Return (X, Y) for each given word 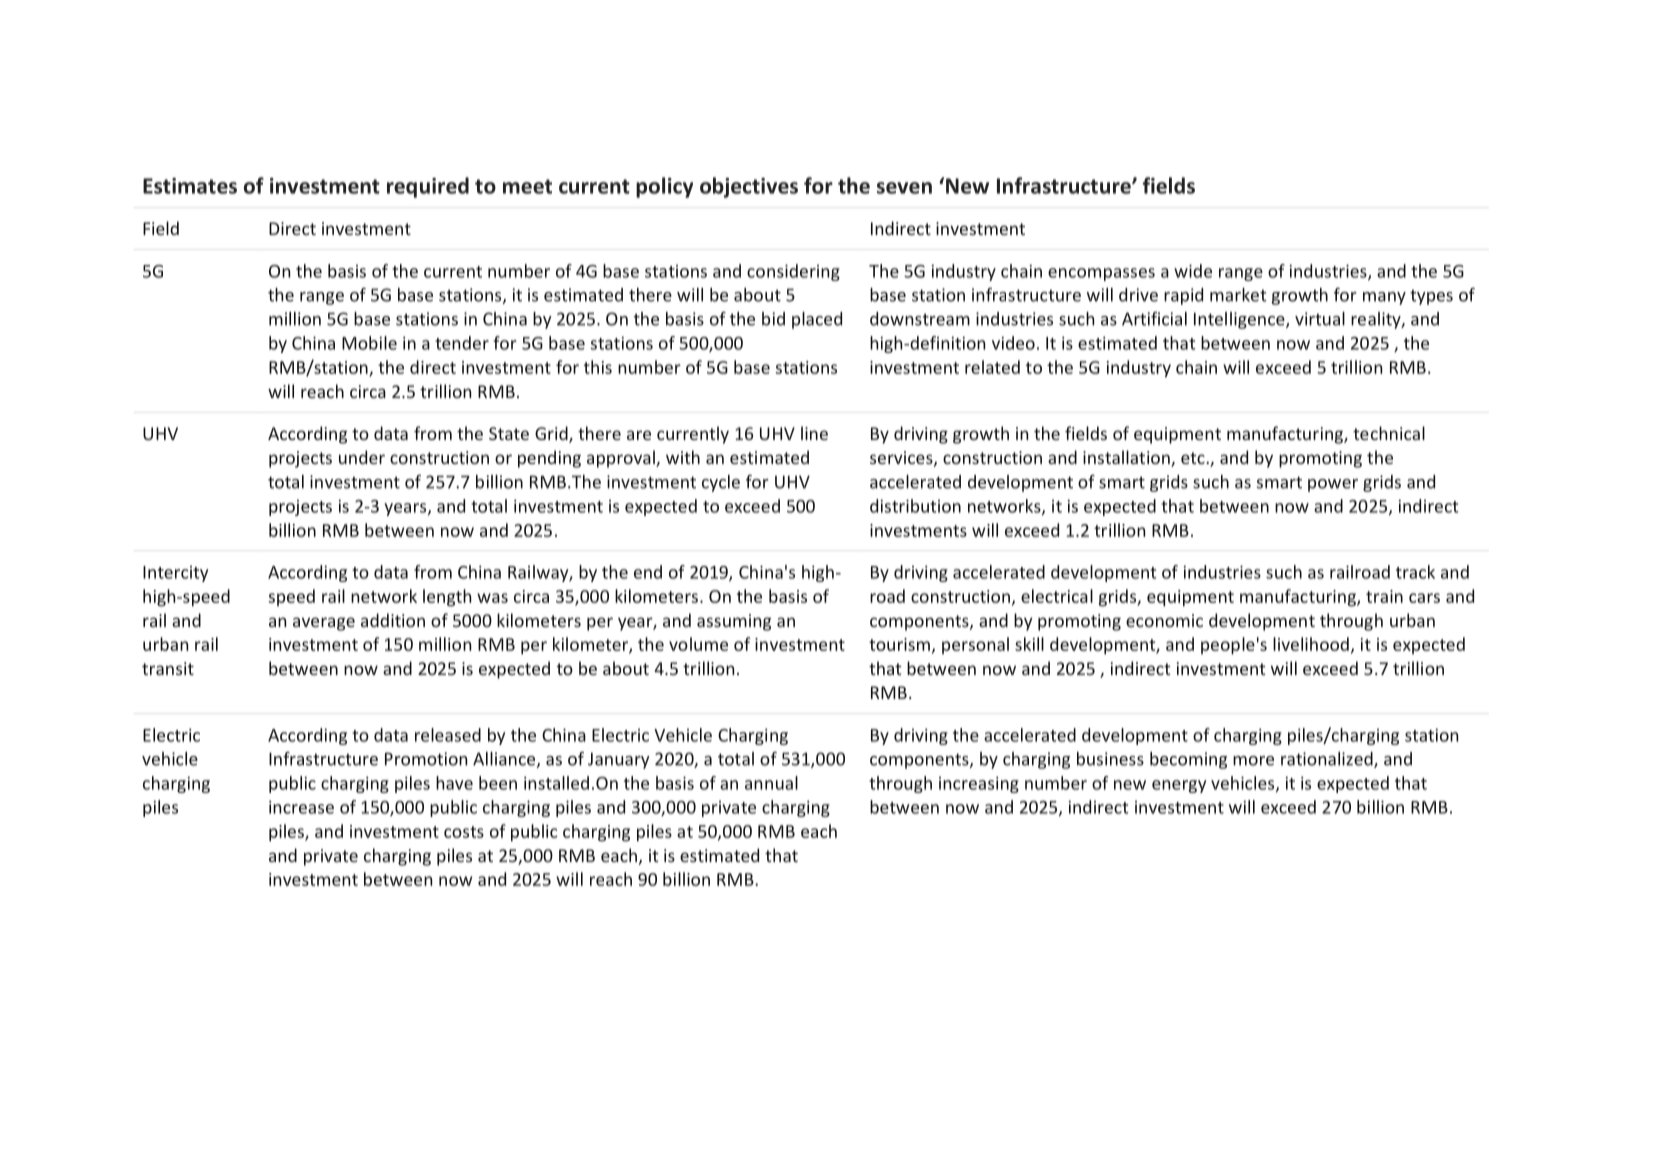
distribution (915, 506)
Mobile (369, 343)
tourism (899, 644)
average (324, 624)
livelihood (1311, 644)
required (428, 187)
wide (1193, 271)
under (362, 457)
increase (301, 807)
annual (771, 783)
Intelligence (1240, 320)
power (1333, 485)
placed (817, 320)
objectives (749, 187)
